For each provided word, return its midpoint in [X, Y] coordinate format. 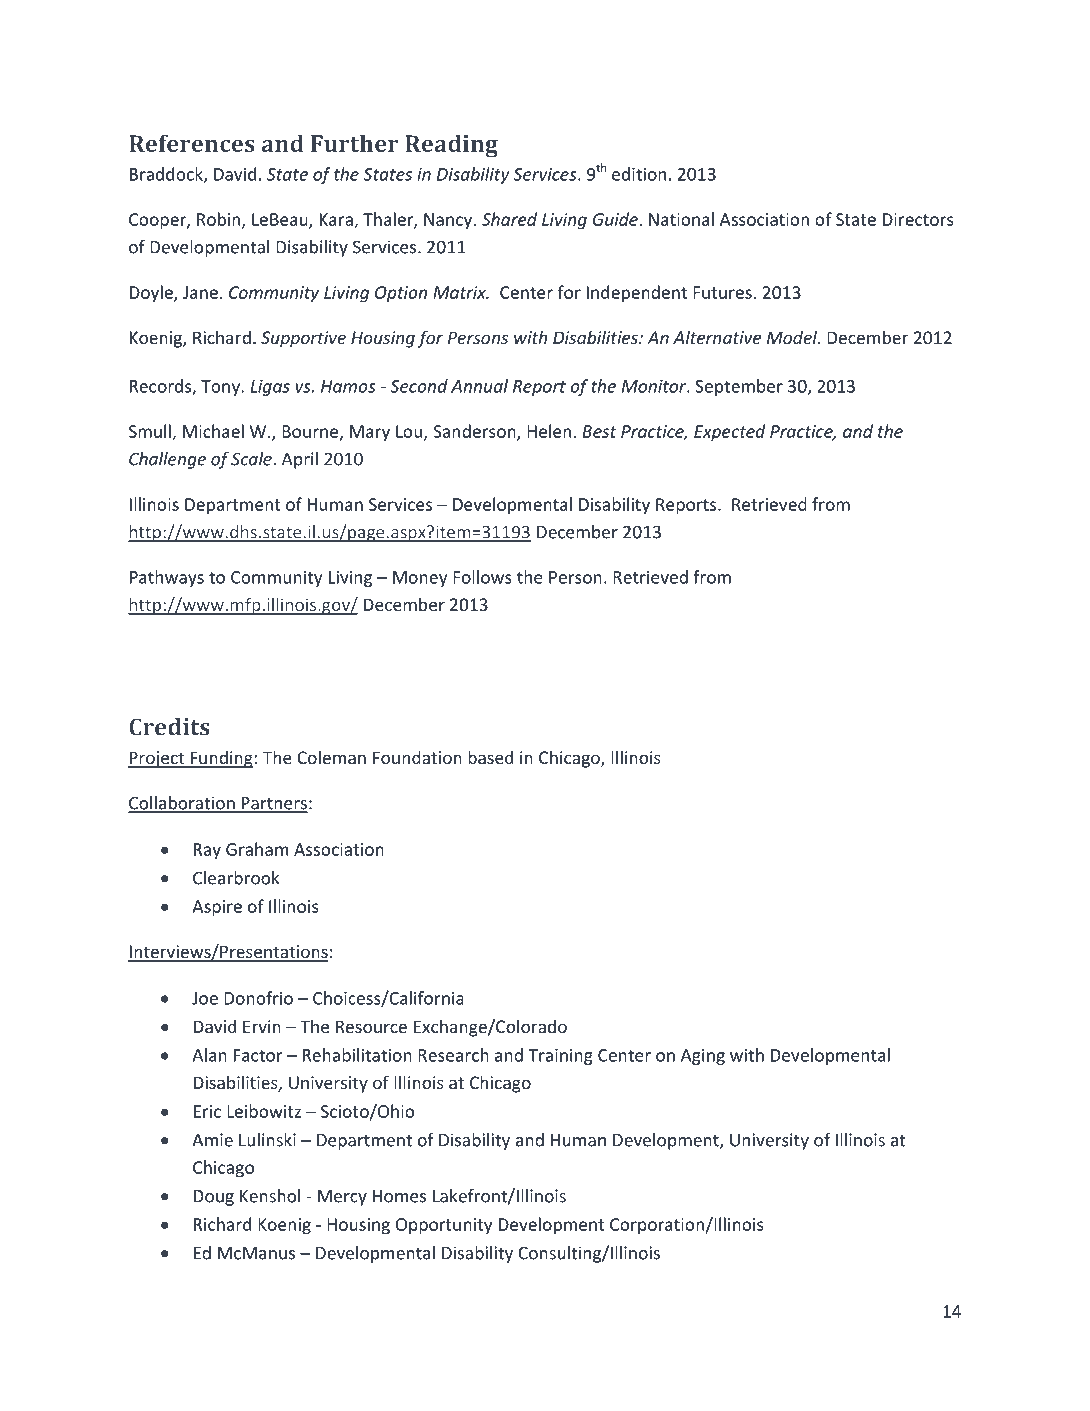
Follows [482, 577]
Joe [205, 998]
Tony [221, 388]
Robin [220, 220]
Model [793, 337]
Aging [703, 1057]
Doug [214, 1198]
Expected [729, 432]
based [490, 757]
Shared [509, 219]
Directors [918, 219]
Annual [479, 386]
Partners [274, 804]
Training [560, 1057]
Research [453, 1055]
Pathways [167, 578]
